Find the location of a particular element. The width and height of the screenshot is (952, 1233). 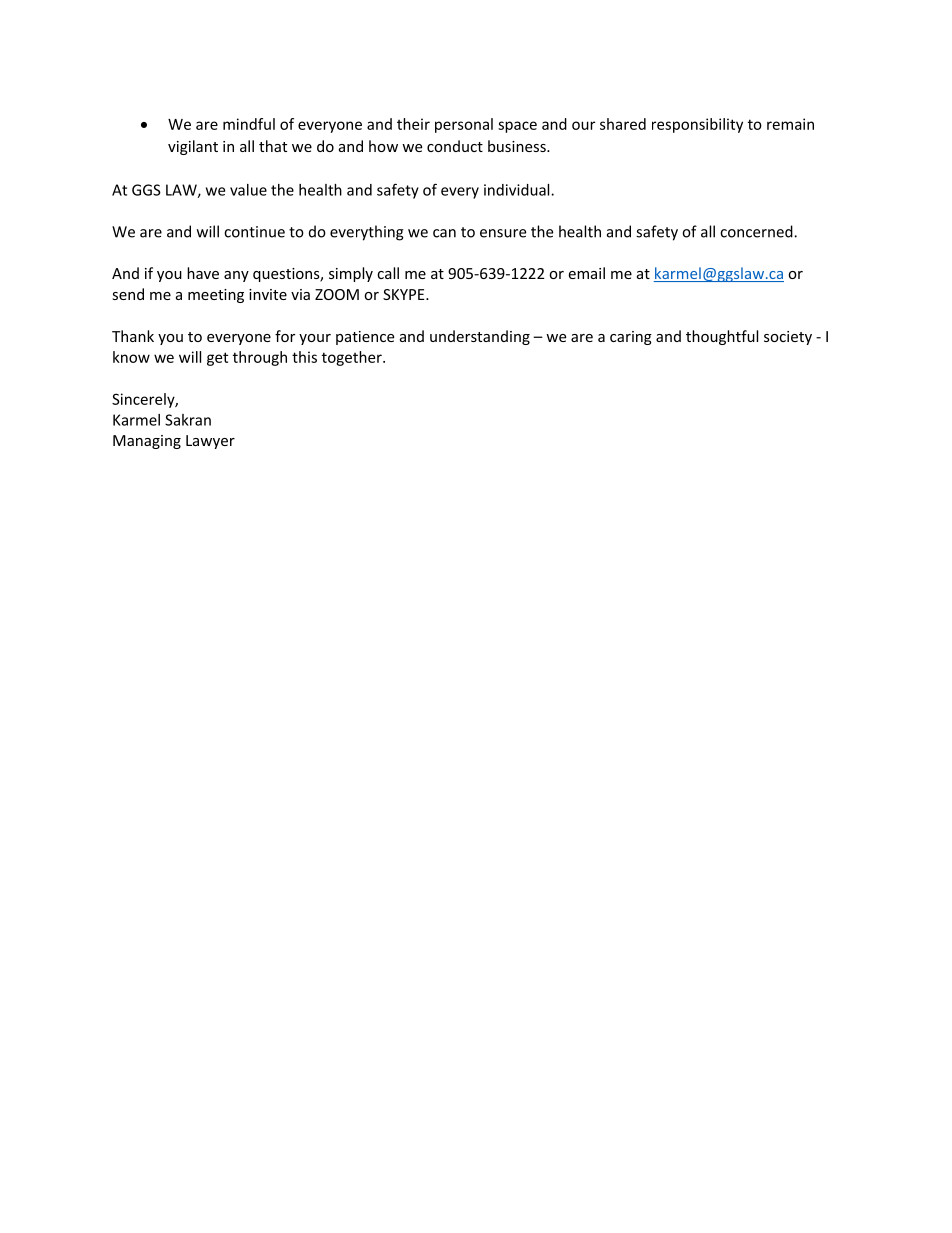

SKYPE is located at coordinates (405, 294).
